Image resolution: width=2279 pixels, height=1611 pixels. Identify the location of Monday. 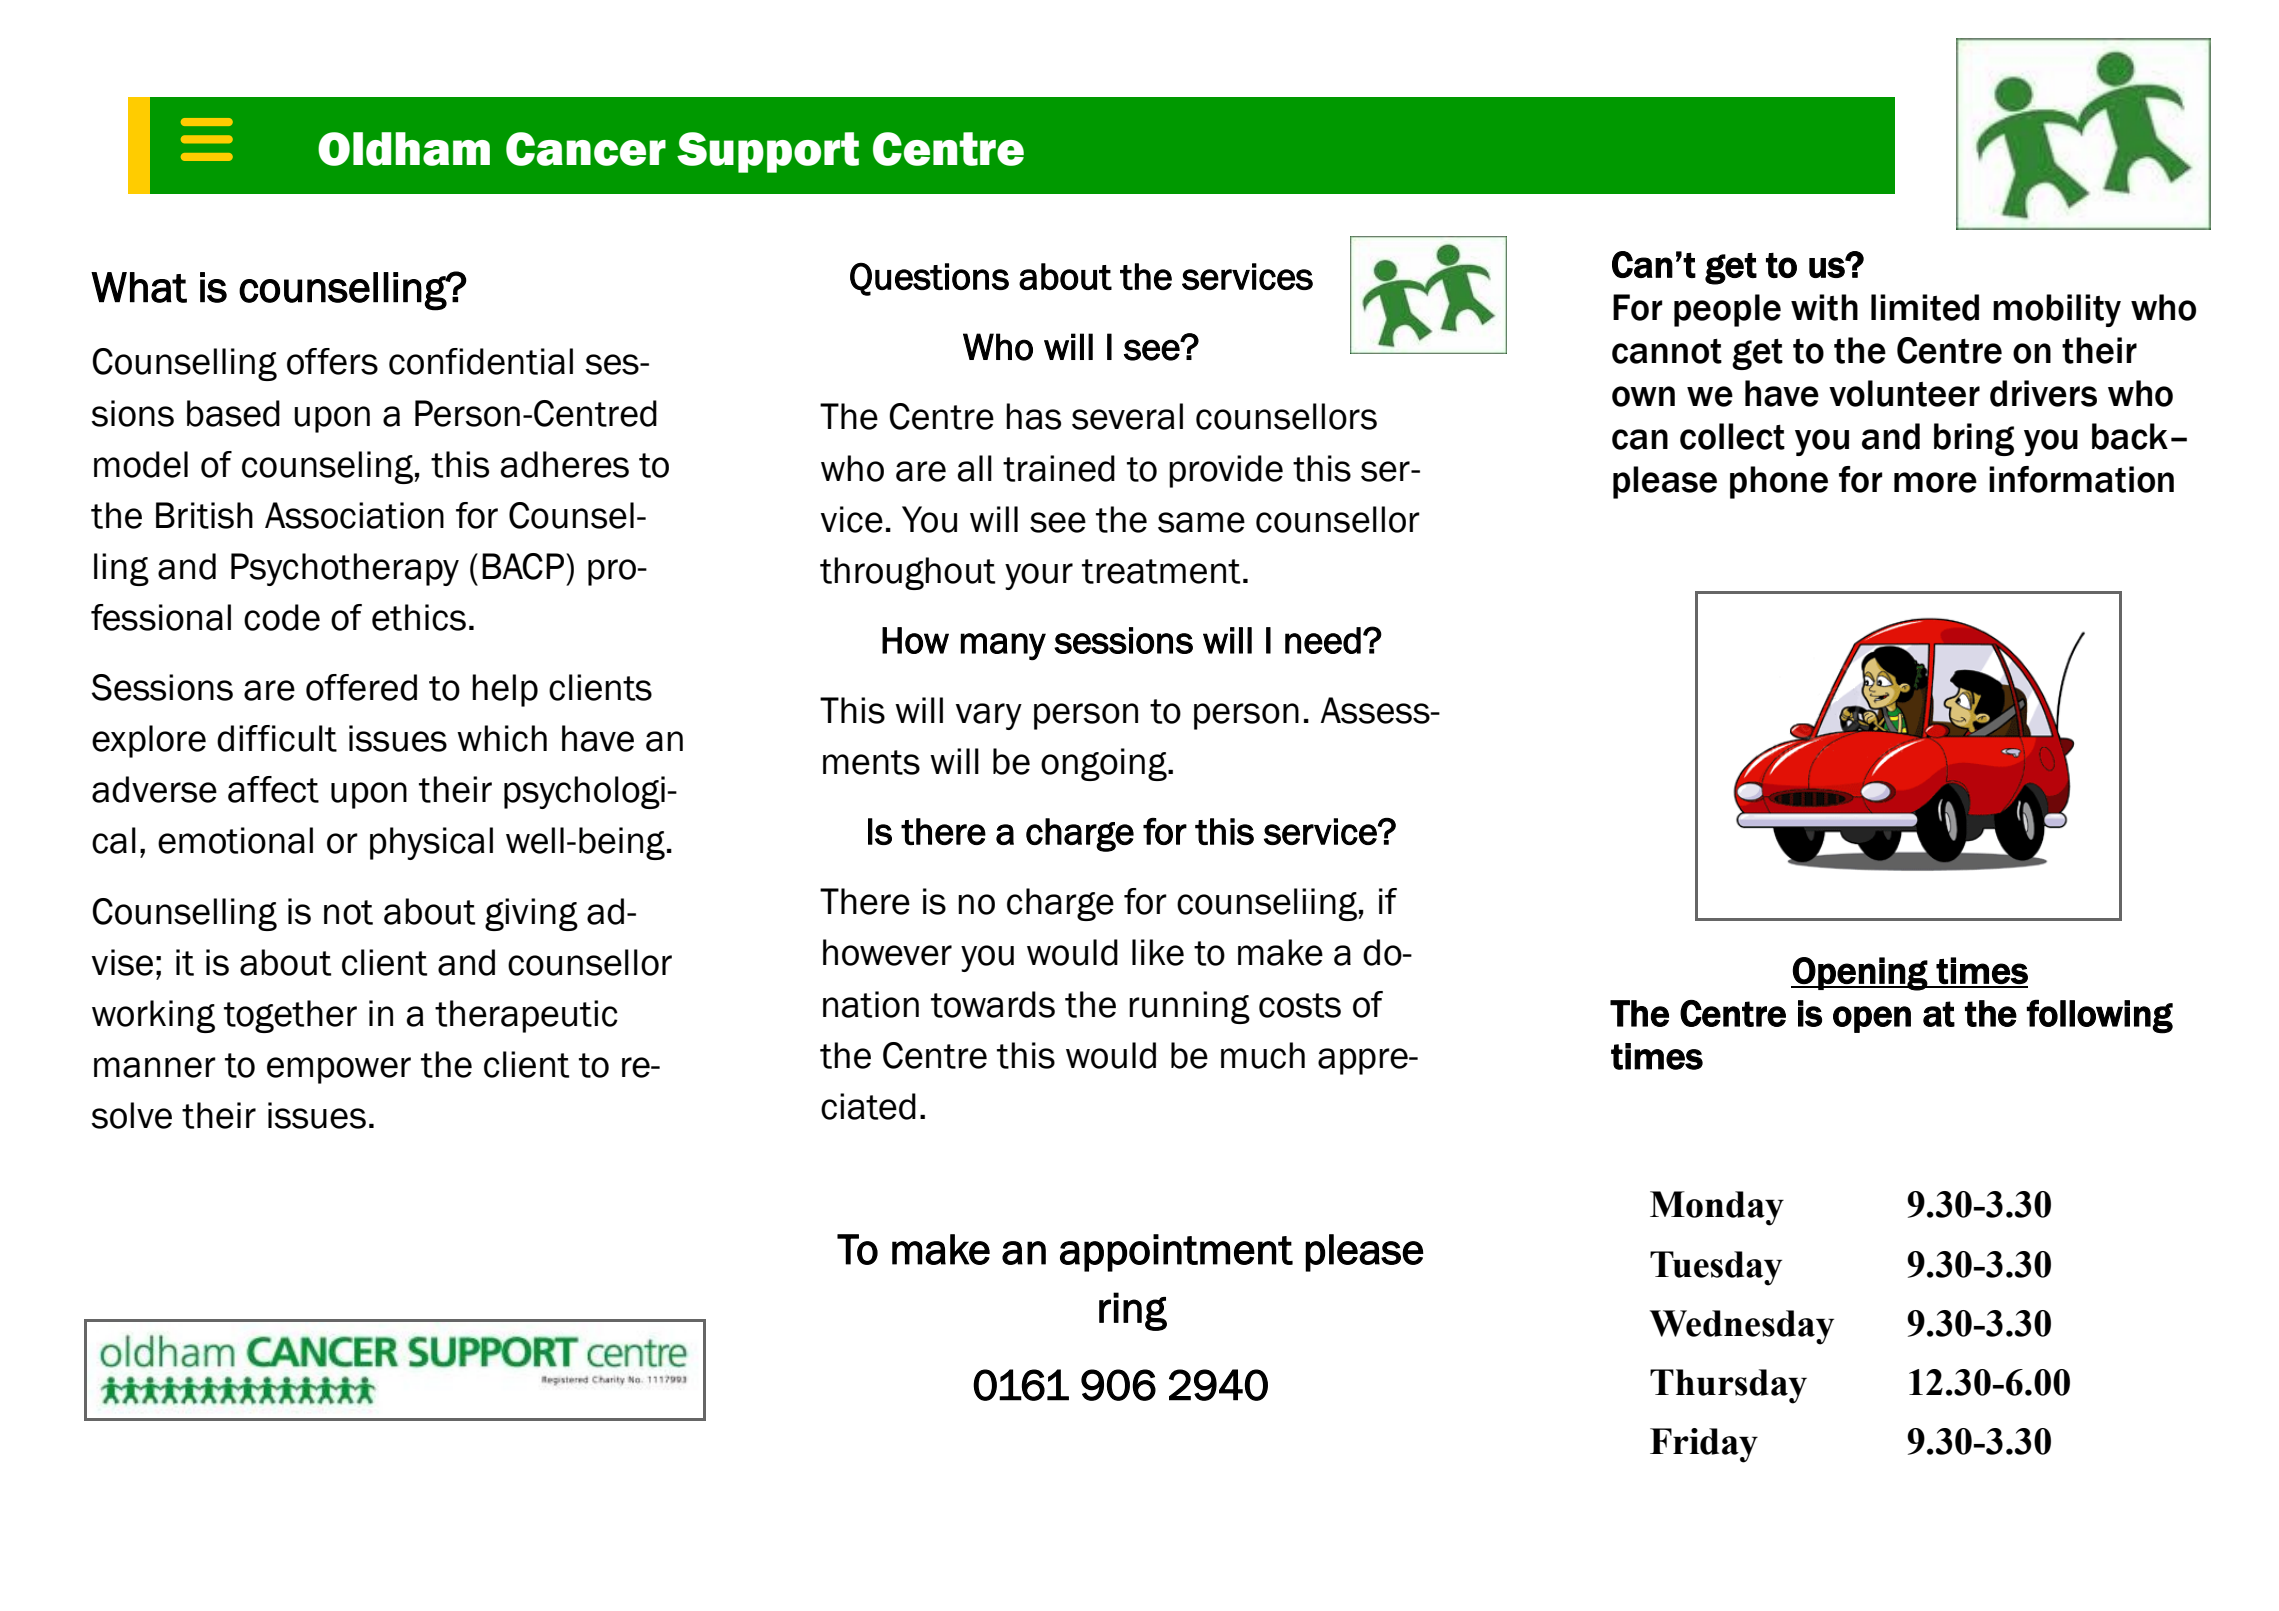
(1717, 1208).
